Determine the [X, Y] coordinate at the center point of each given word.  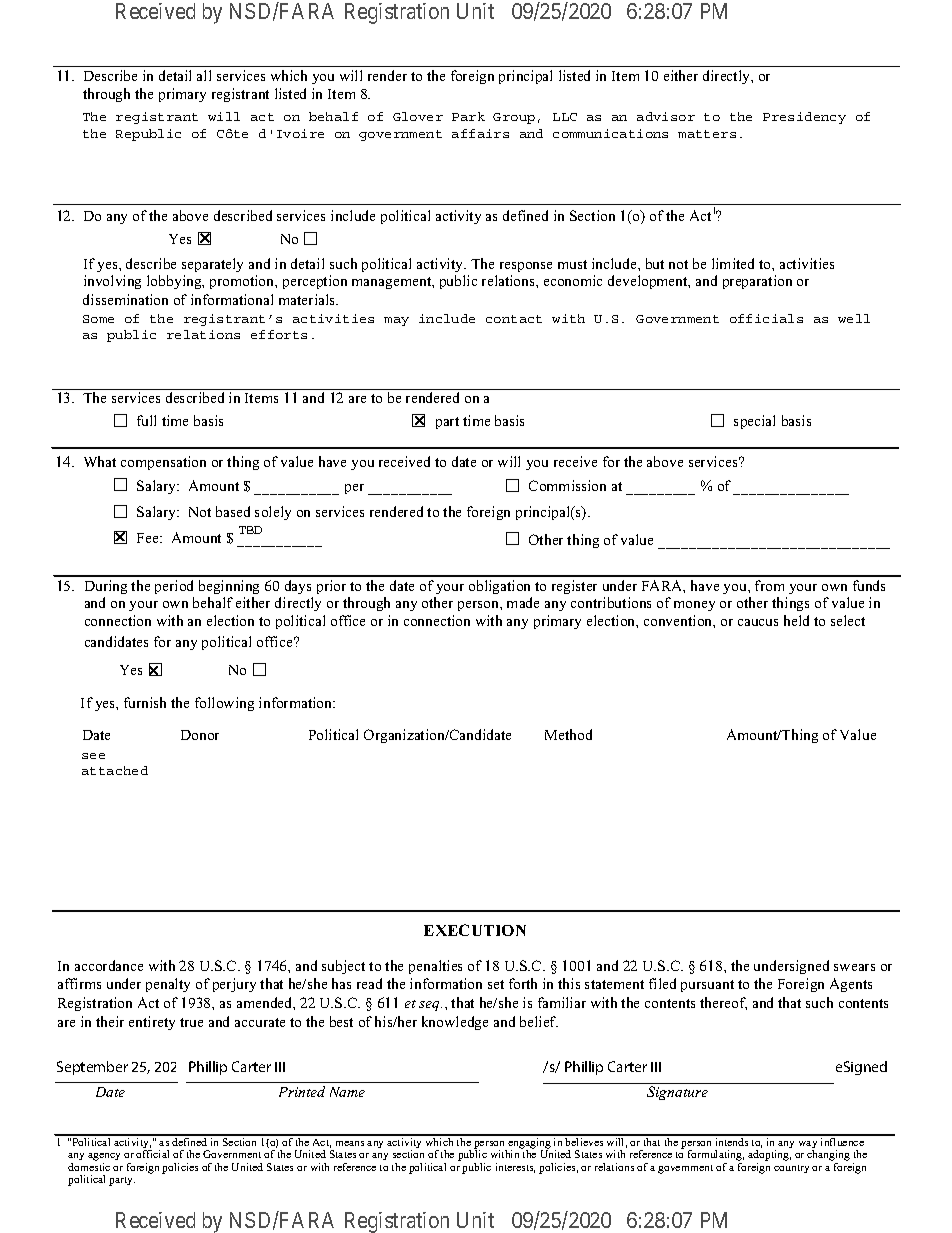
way [808, 1146]
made [523, 602]
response [526, 267]
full [146, 420]
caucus [758, 622]
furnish [145, 702]
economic [573, 280]
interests [515, 1168]
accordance [109, 965]
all [204, 75]
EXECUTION [475, 930]
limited [733, 263]
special [754, 422]
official [152, 1154]
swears [854, 967]
